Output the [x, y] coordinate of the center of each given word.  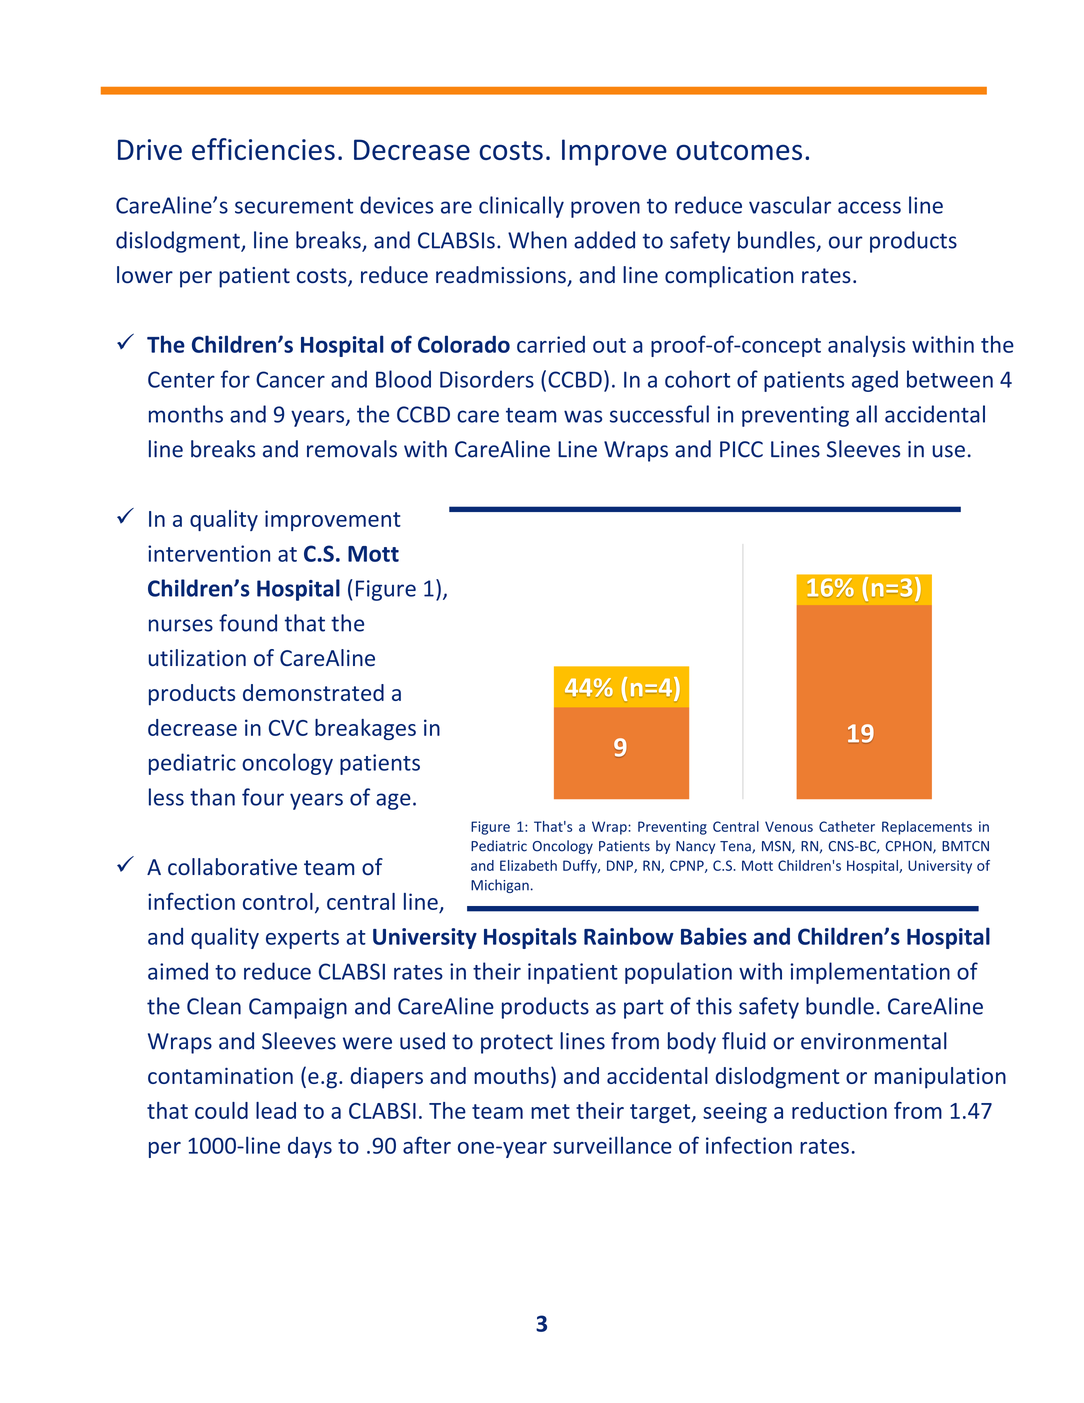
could [221, 1110]
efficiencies [263, 149]
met [550, 1111]
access [869, 207]
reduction [839, 1110]
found [248, 623]
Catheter [847, 826]
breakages [365, 729]
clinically [521, 207]
